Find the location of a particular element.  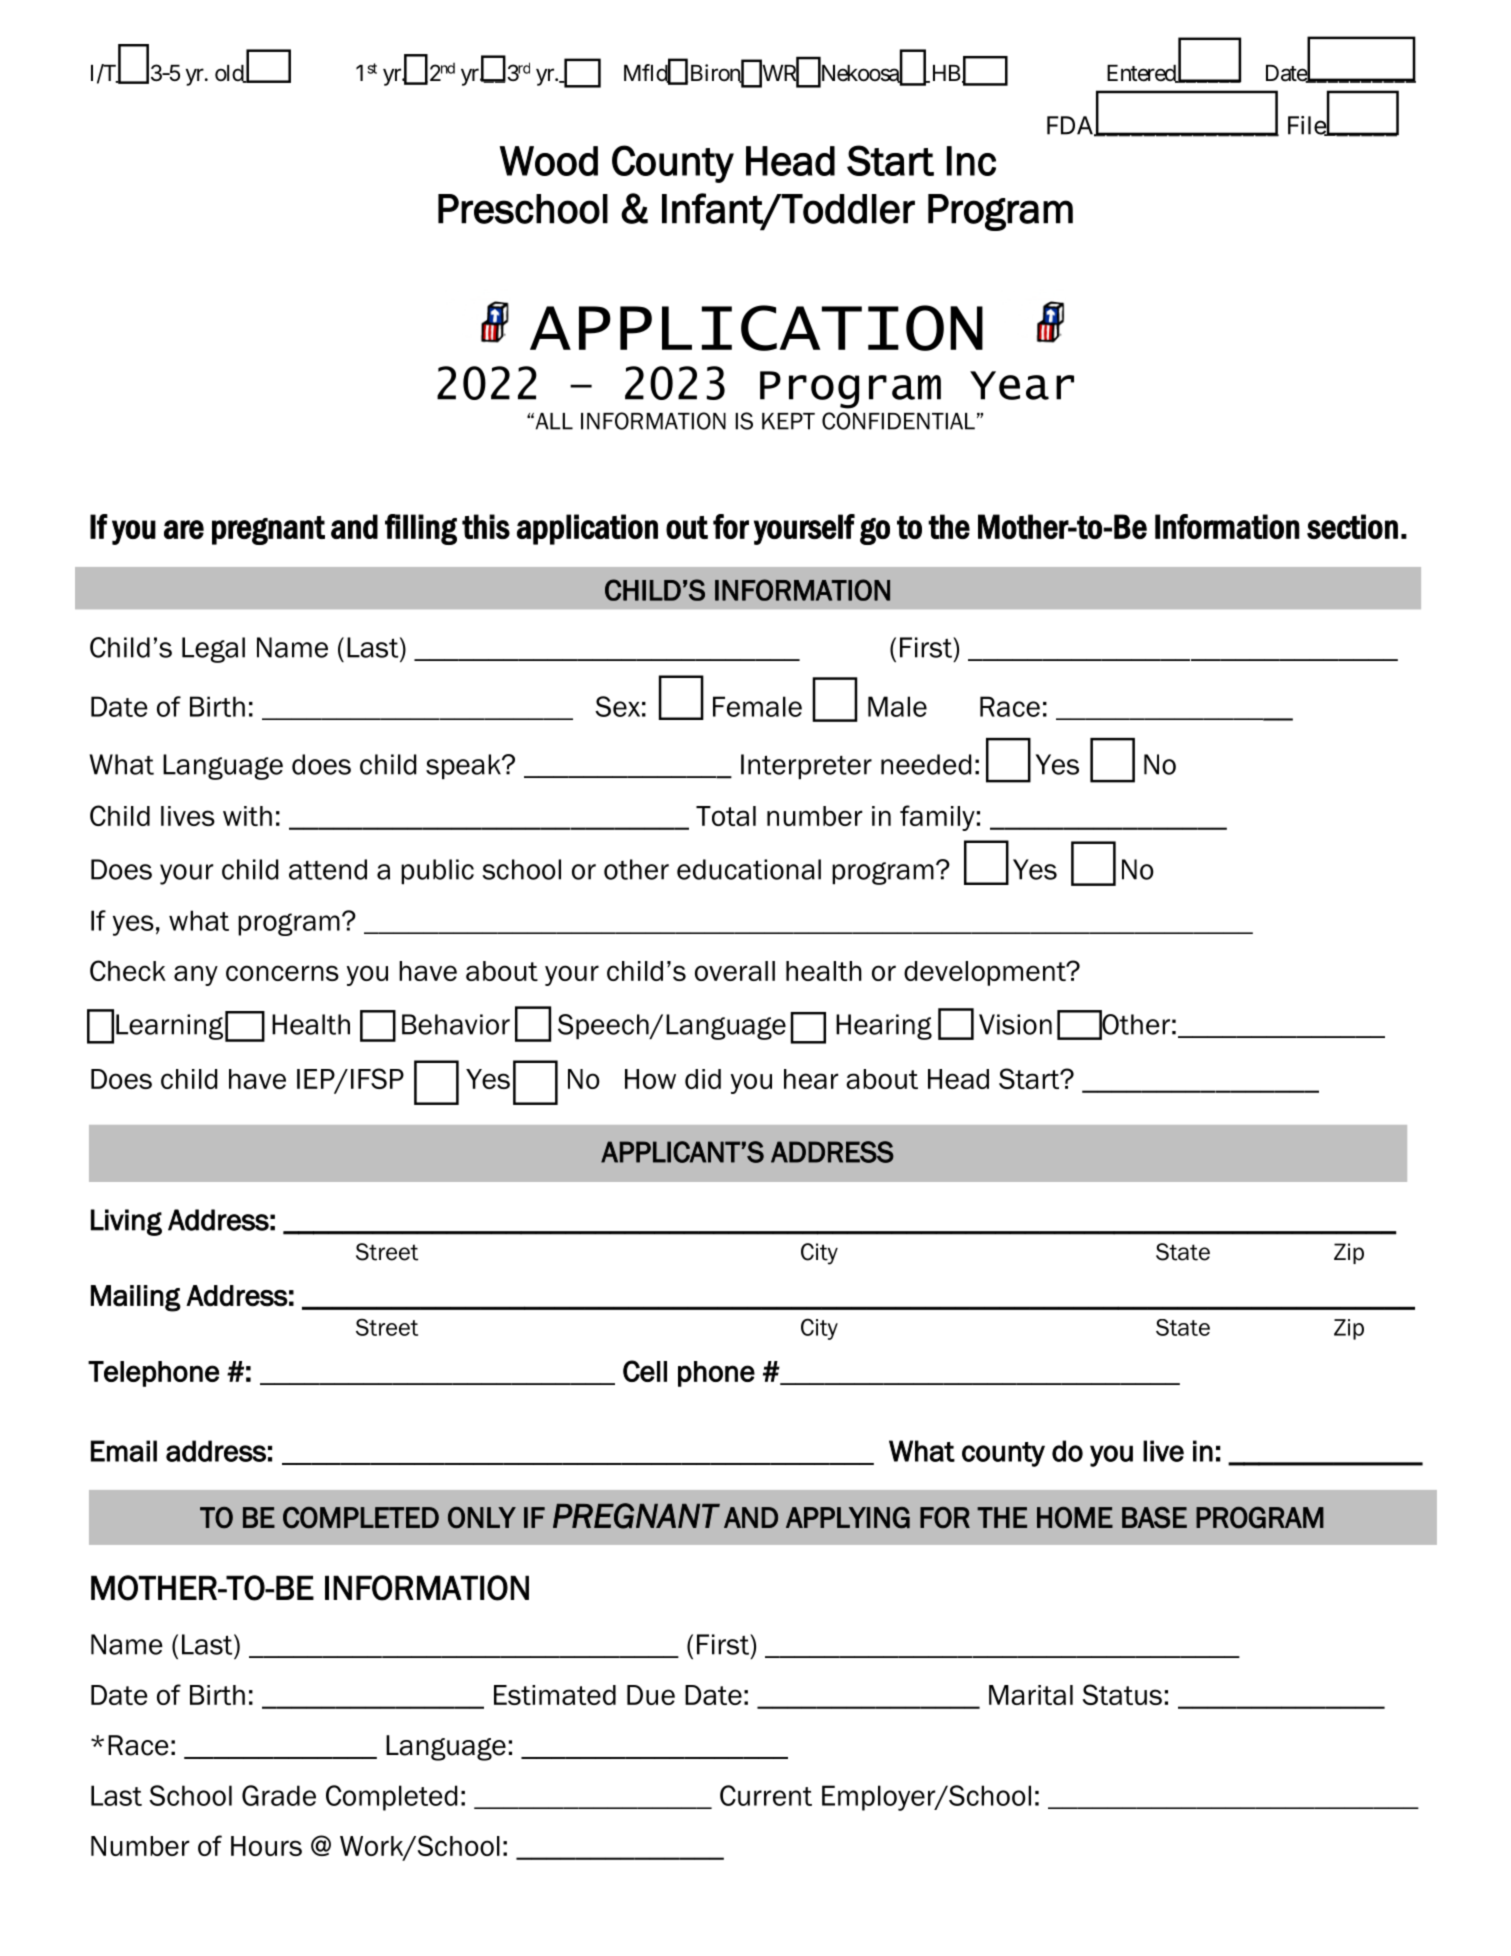

BASE is located at coordinates (1154, 1518).
